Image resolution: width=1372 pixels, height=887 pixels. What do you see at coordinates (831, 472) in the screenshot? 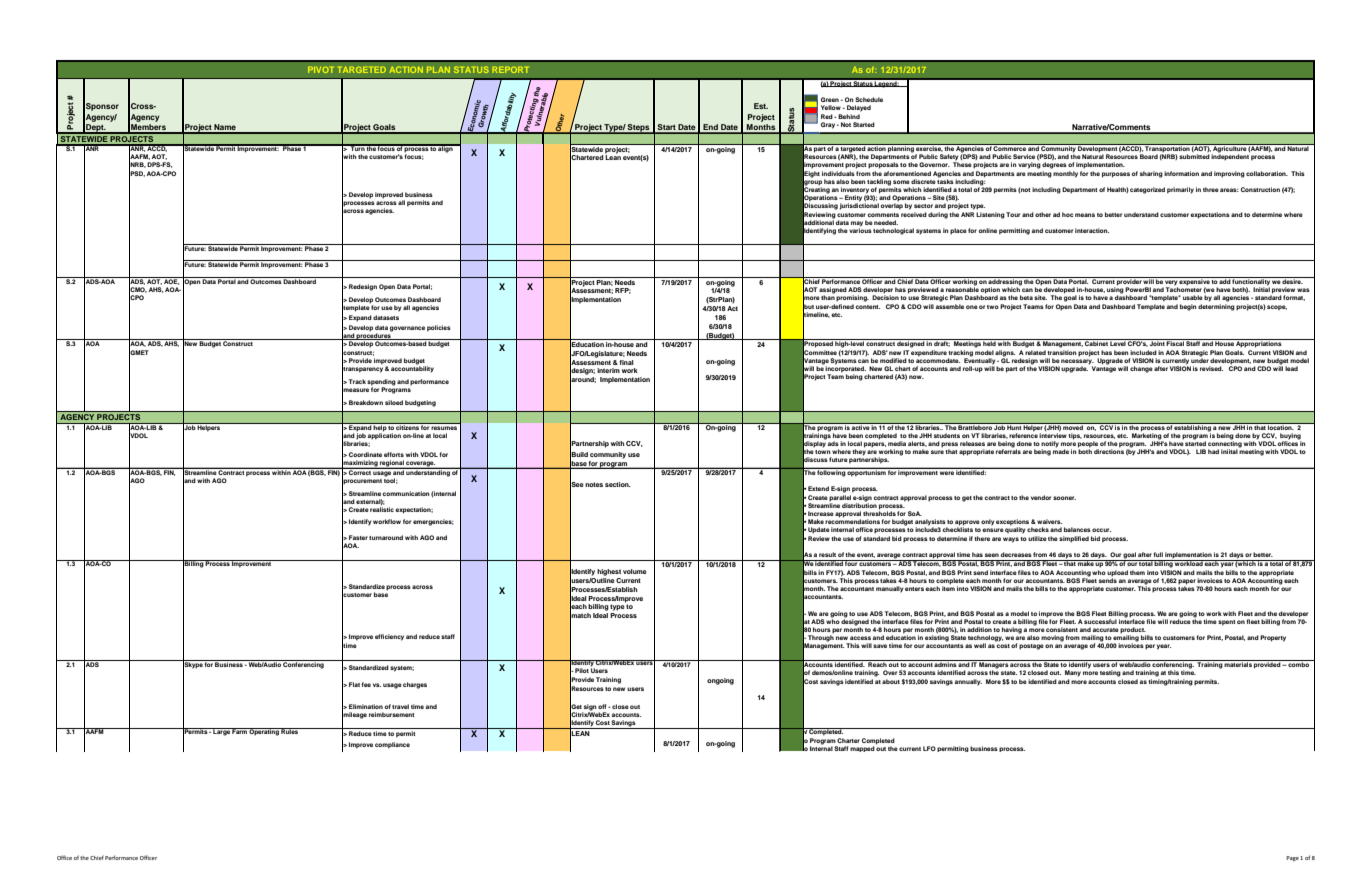
I see `following` at bounding box center [831, 472].
